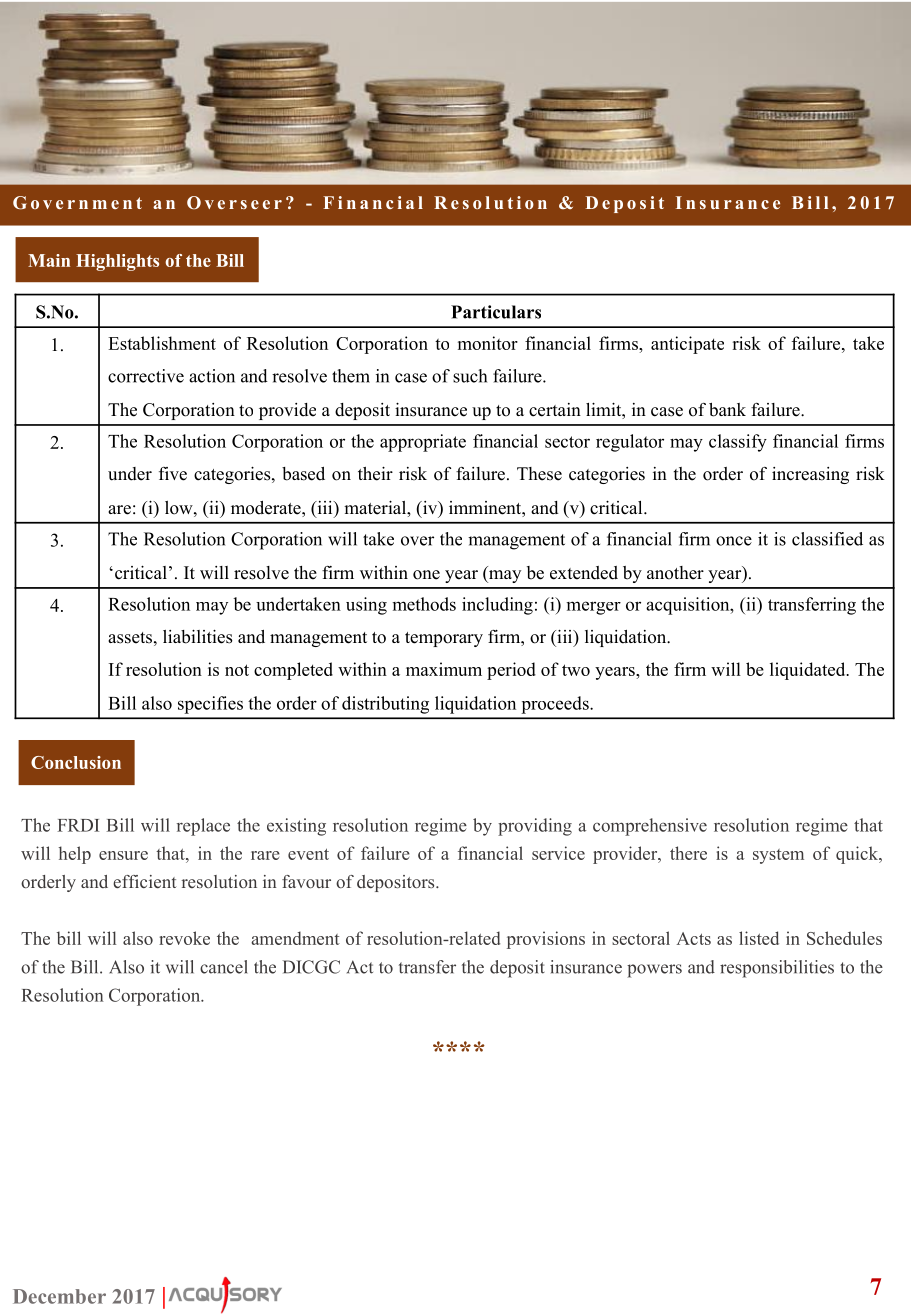 The height and width of the screenshot is (1316, 911). What do you see at coordinates (687, 345) in the screenshot?
I see `anticipate` at bounding box center [687, 345].
